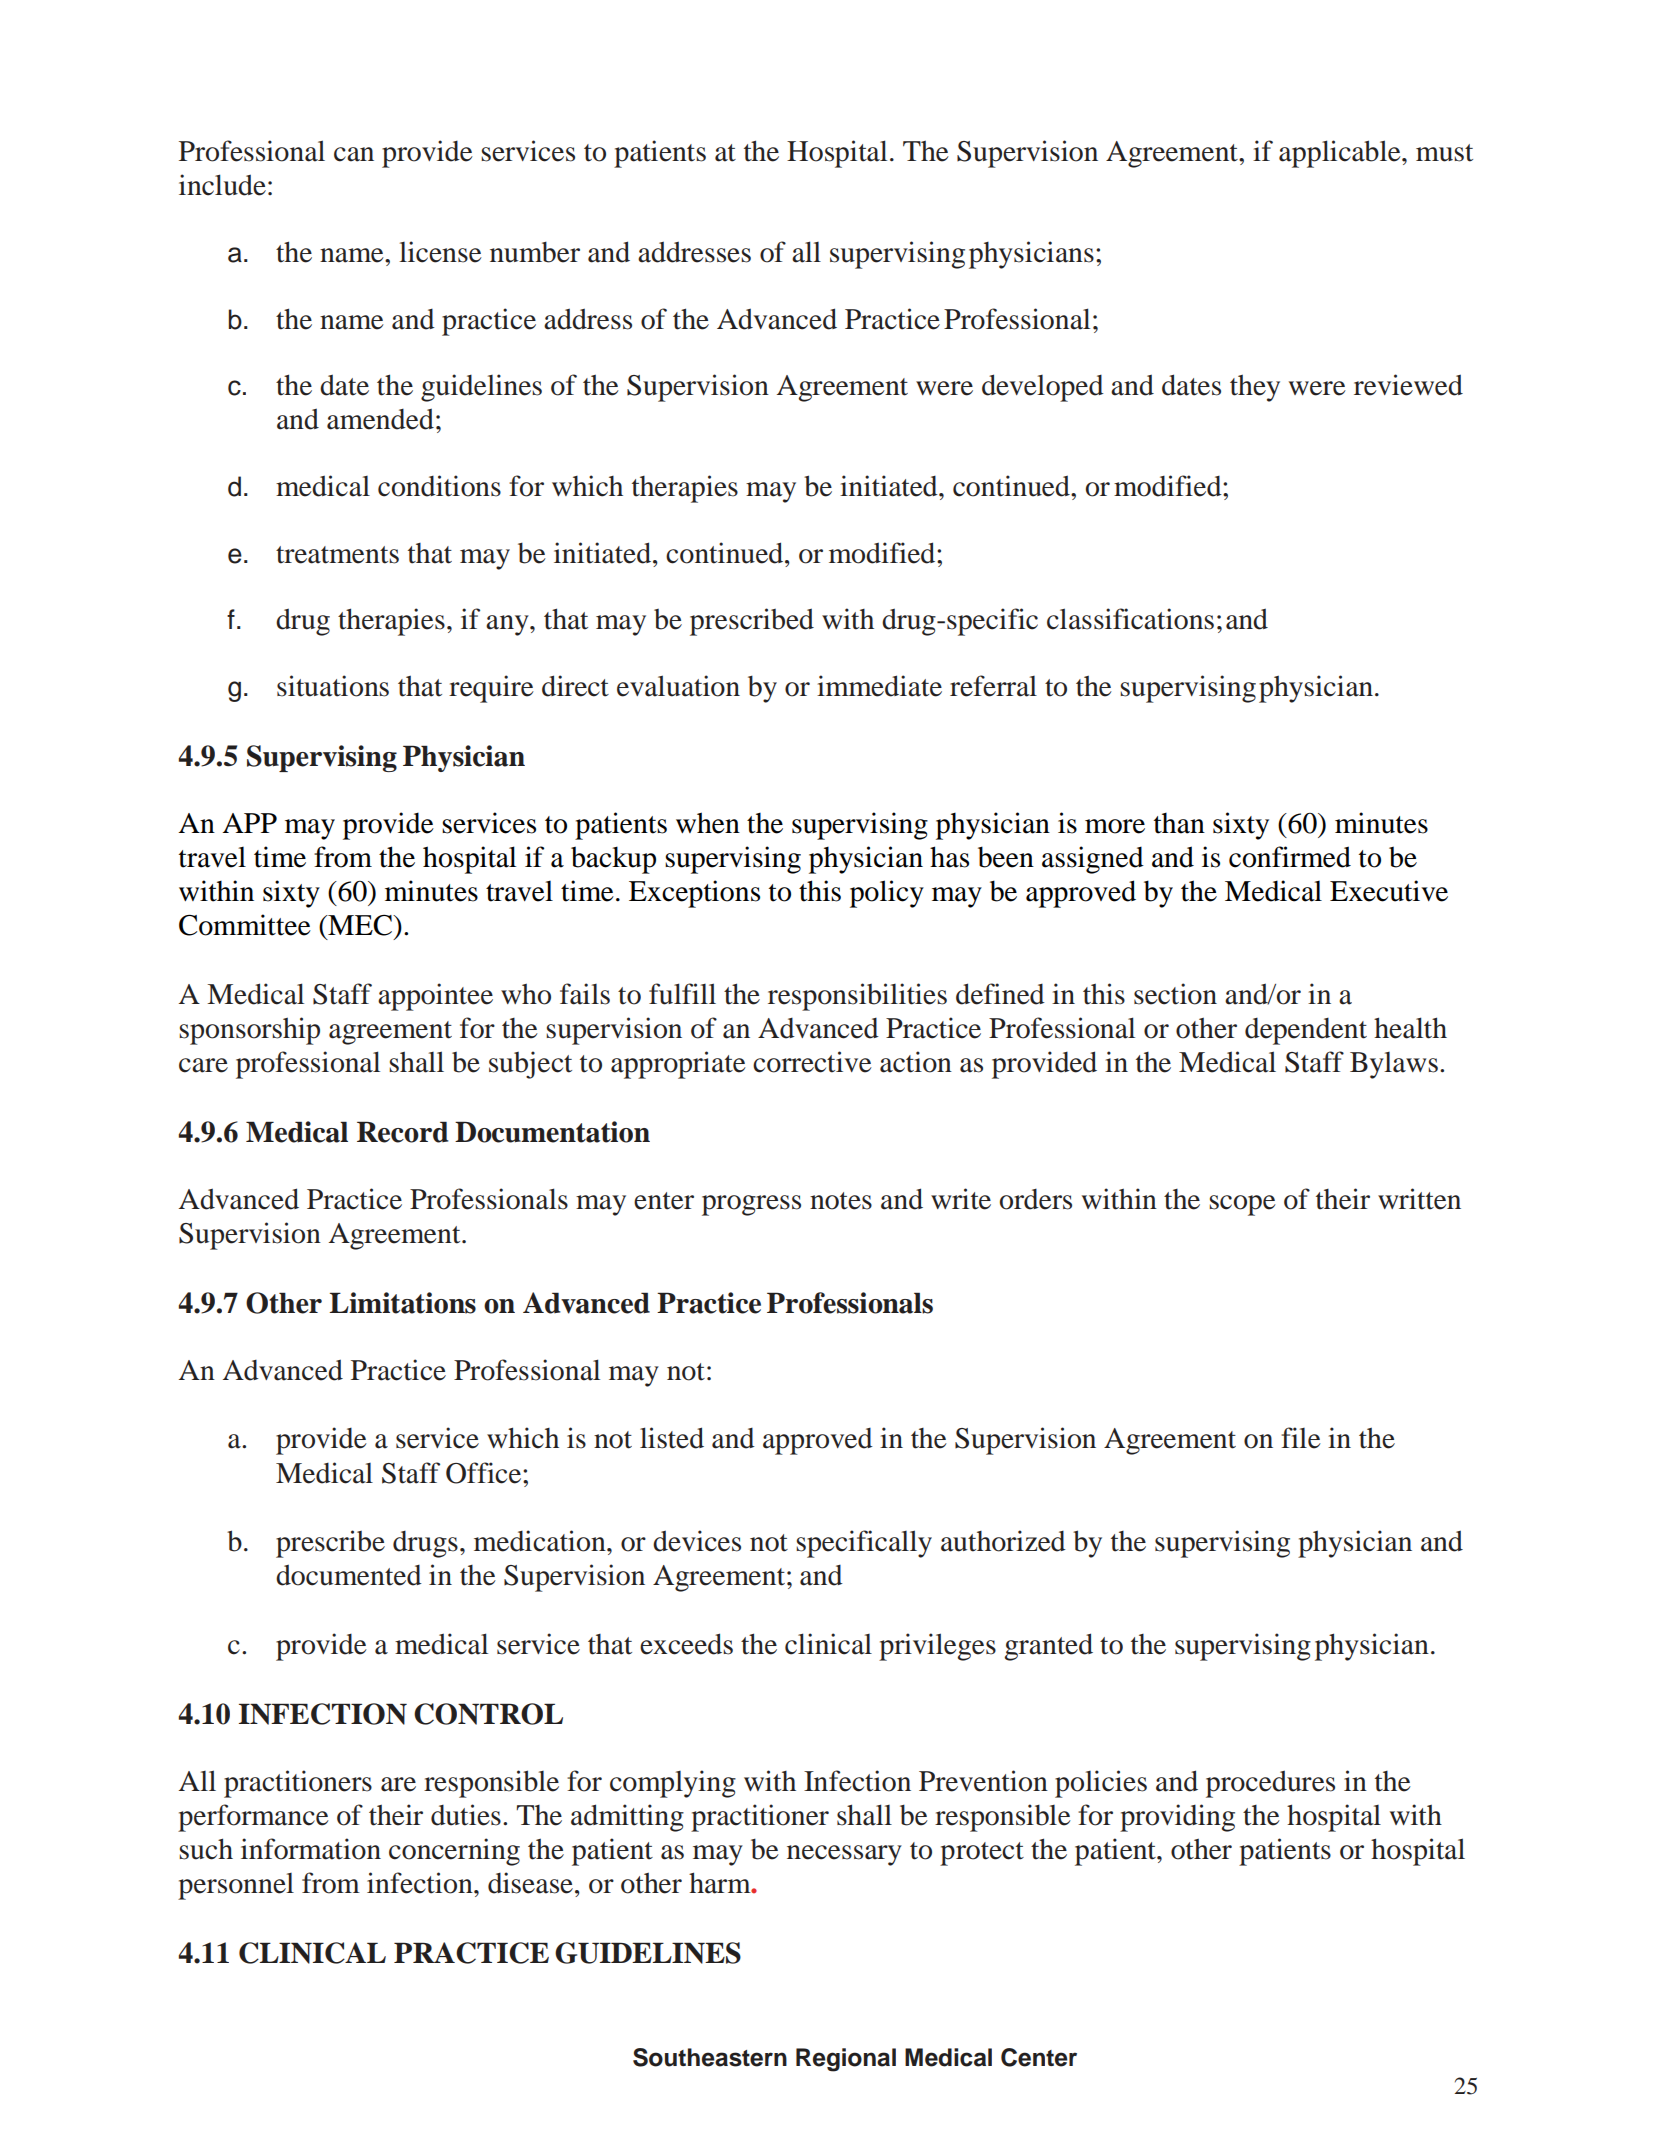 Image resolution: width=1656 pixels, height=2142 pixels. I want to click on dependent, so click(1306, 1031).
